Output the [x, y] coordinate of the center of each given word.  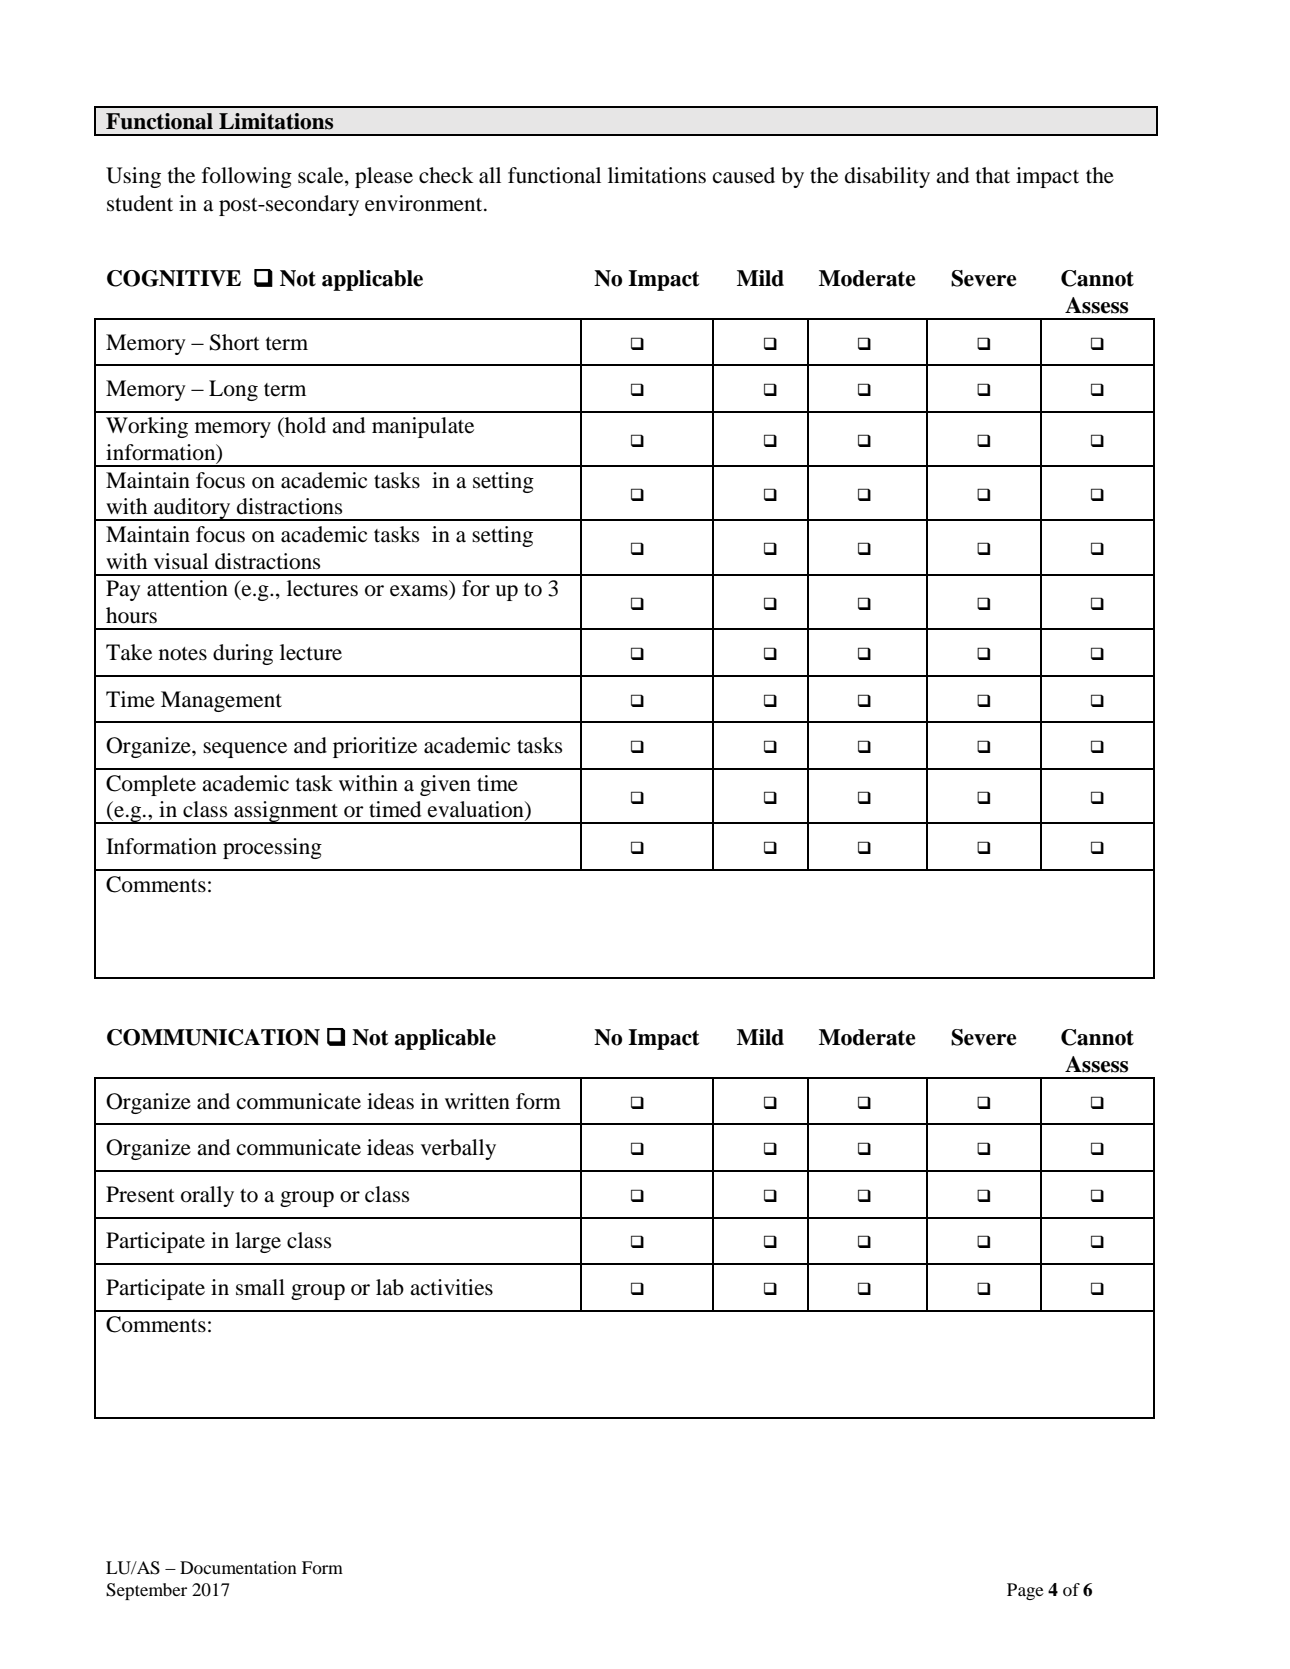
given [445, 785]
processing [272, 848]
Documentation [238, 1567]
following [247, 177]
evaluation [477, 810]
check [446, 175]
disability [887, 177]
